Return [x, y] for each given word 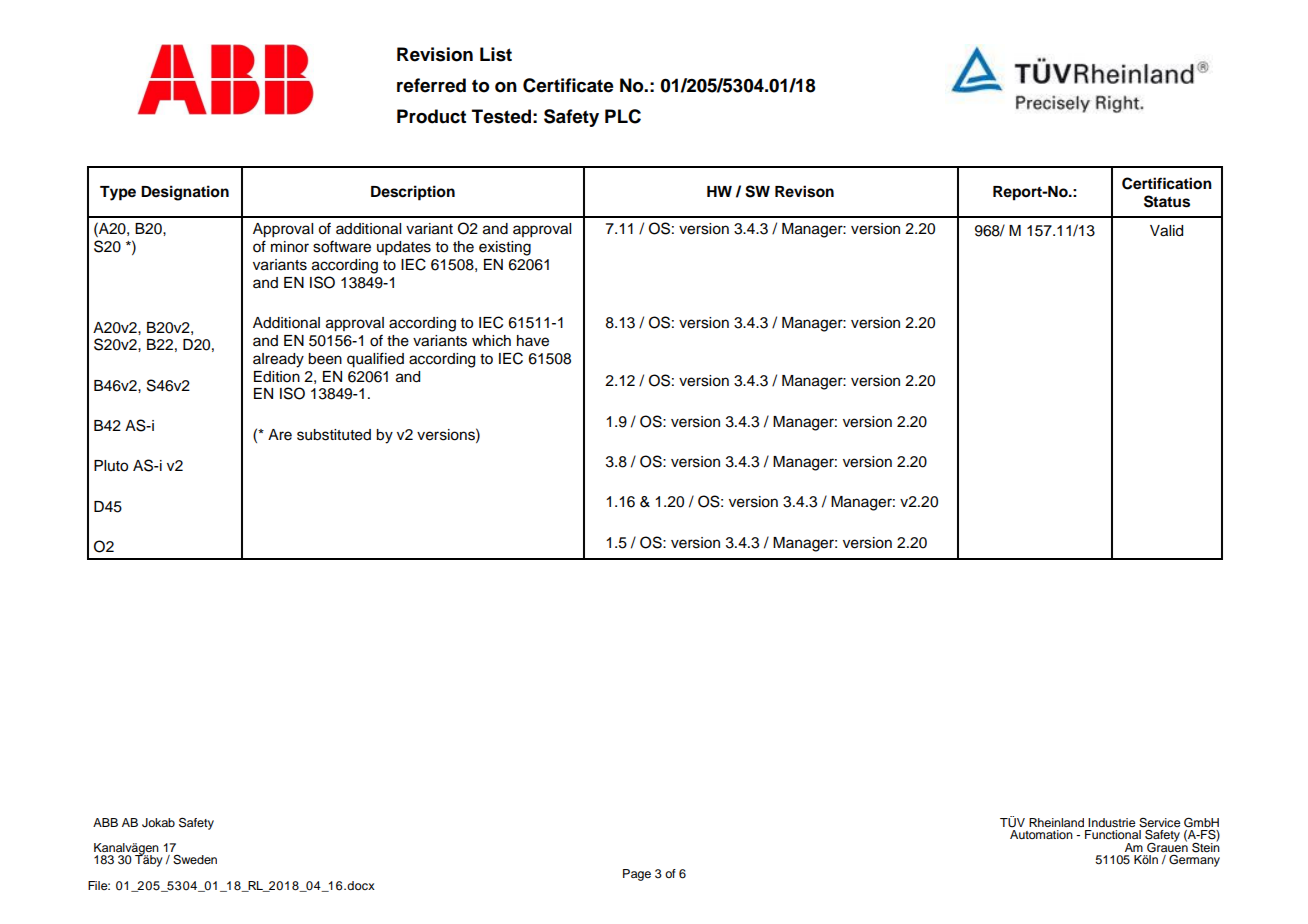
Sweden [195, 860]
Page [637, 875]
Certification [1167, 183]
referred [431, 85]
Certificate [568, 85]
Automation [1041, 834]
